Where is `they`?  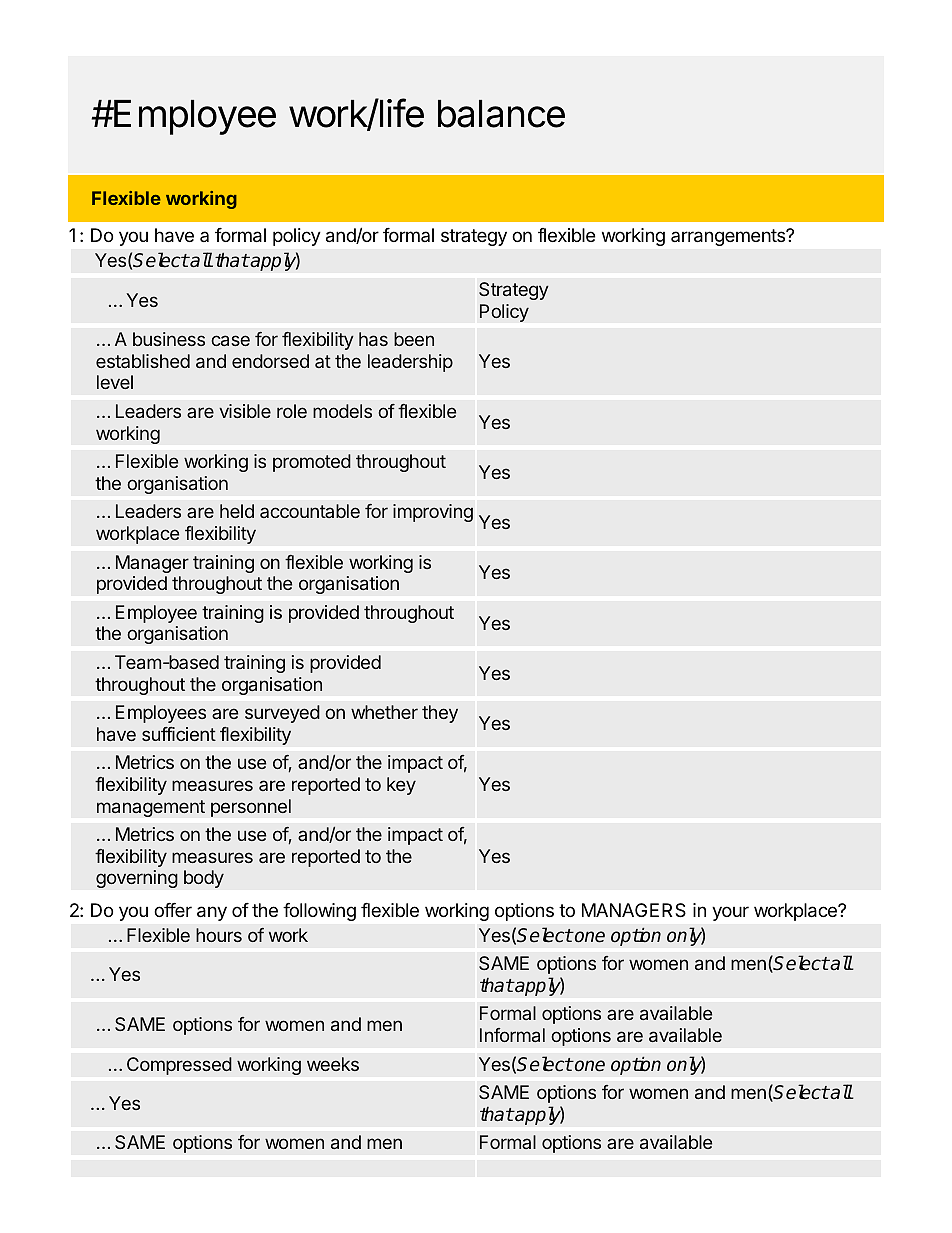 they is located at coordinates (440, 714).
